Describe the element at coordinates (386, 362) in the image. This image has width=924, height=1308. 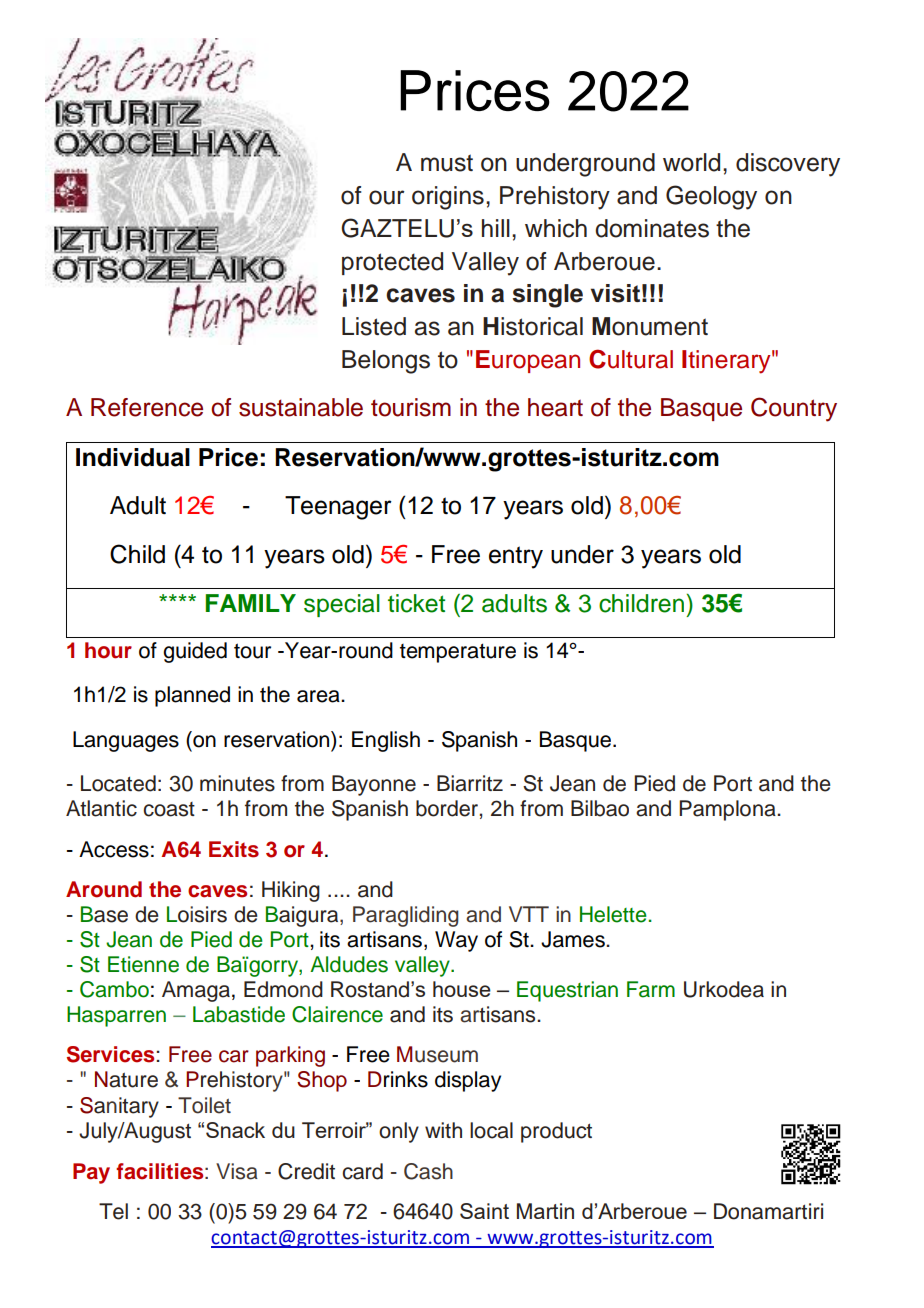
I see `Belongs` at that location.
